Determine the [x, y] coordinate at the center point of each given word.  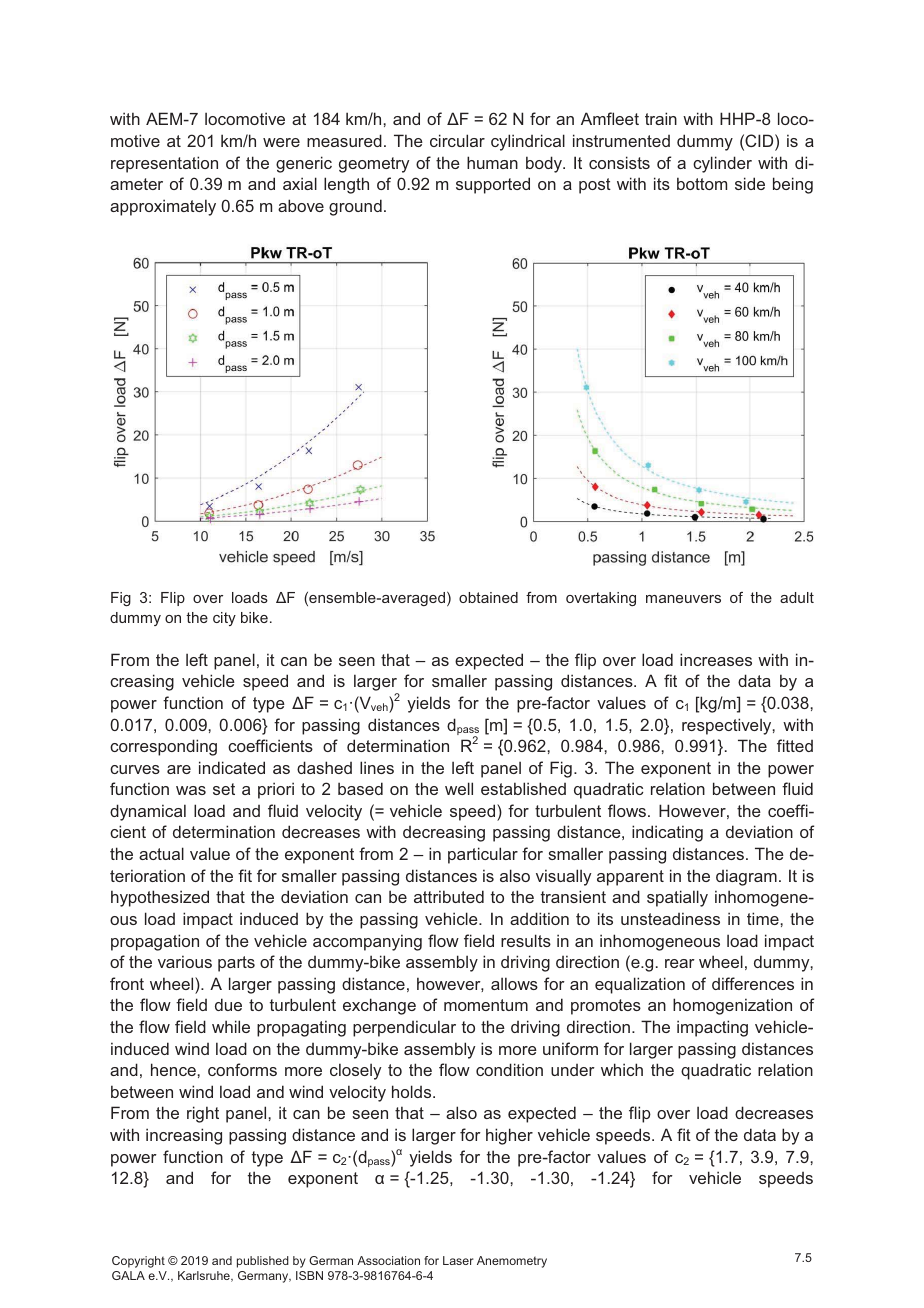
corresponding [163, 747]
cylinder [722, 164]
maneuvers [683, 599]
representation [164, 164]
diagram [746, 877]
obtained [488, 597]
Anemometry [512, 1262]
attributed [449, 896]
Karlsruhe [205, 1276]
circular [457, 140]
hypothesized [160, 898]
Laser [458, 1260]
